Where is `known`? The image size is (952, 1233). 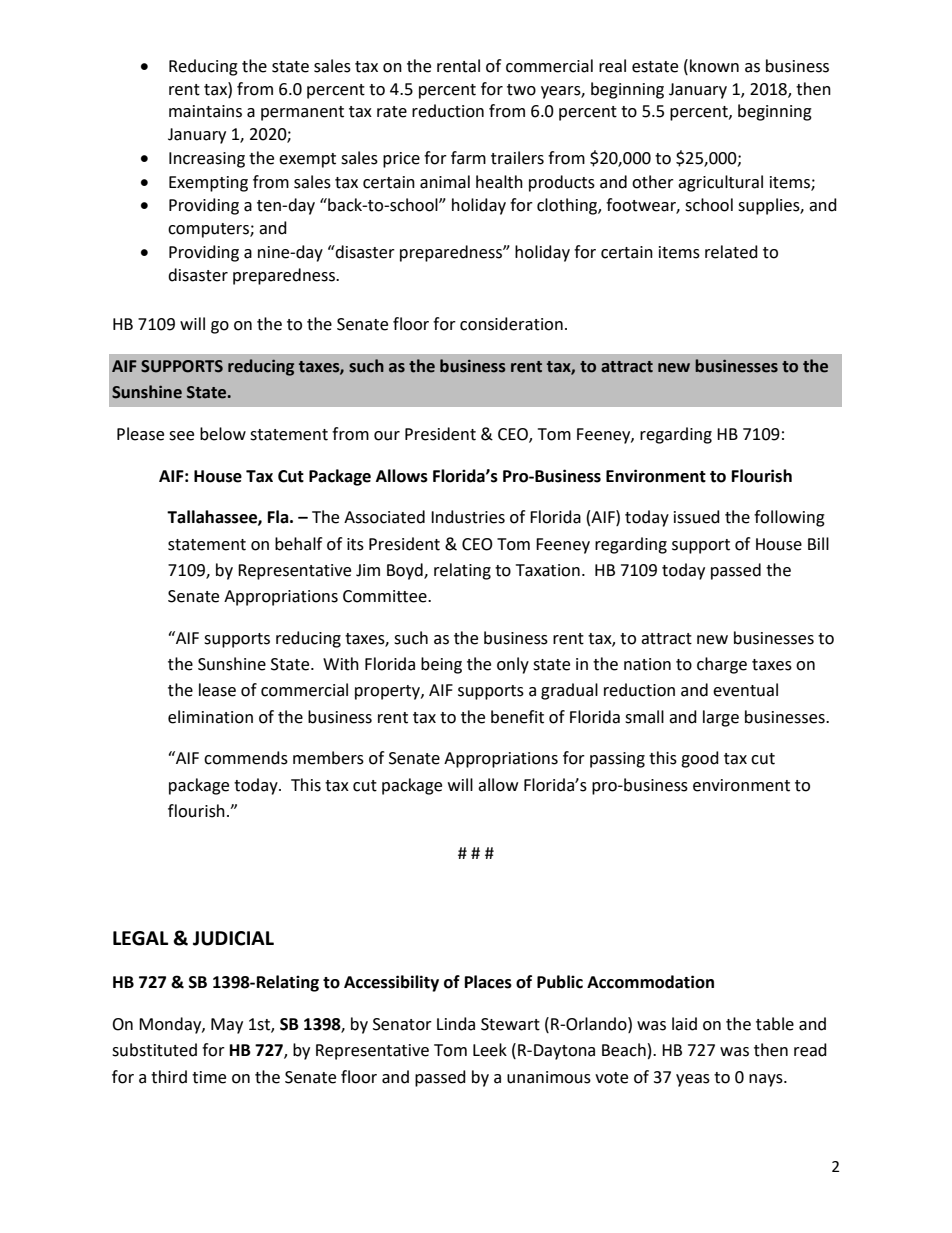 known is located at coordinates (714, 66).
